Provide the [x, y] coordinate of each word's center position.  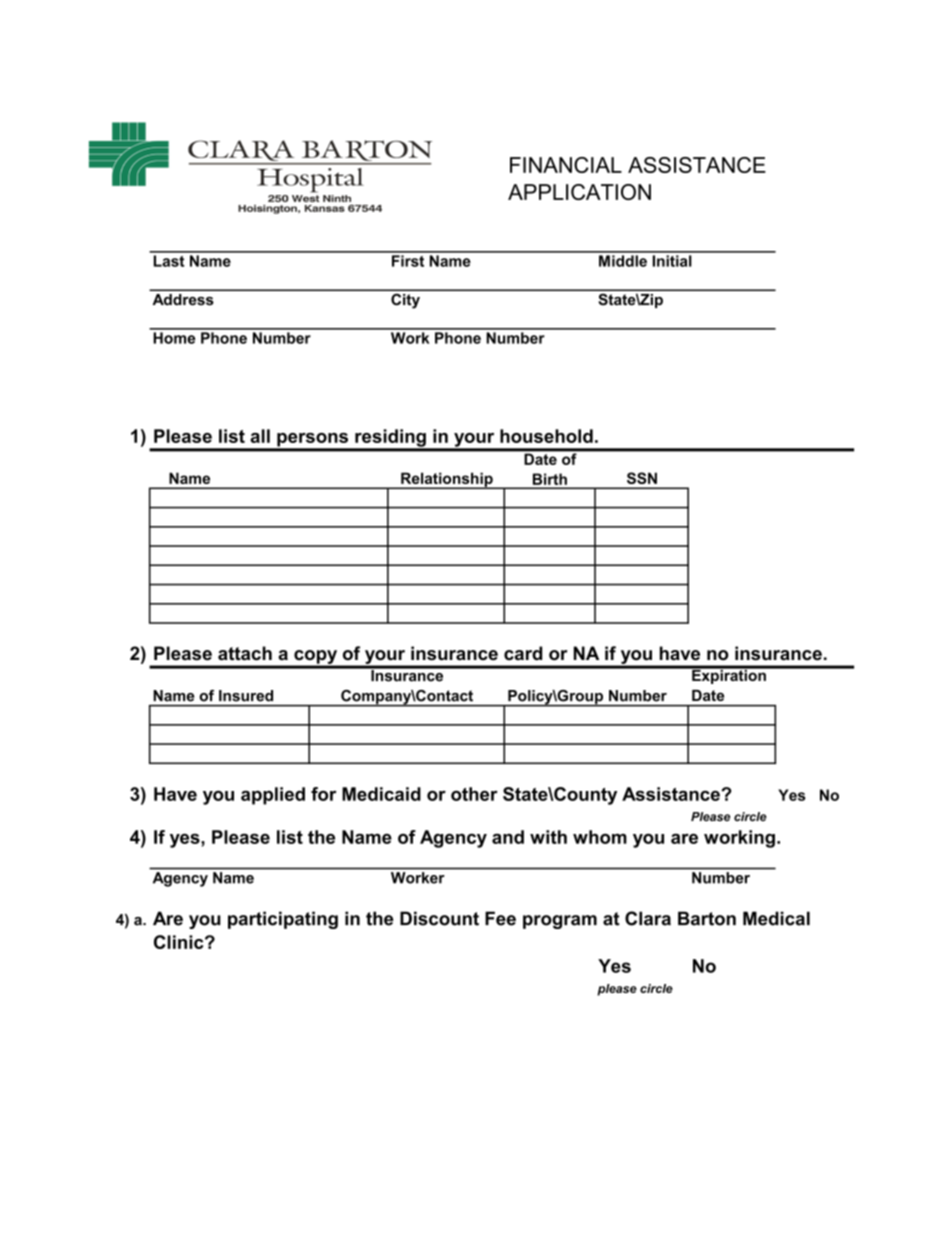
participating [283, 920]
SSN [642, 478]
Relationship [447, 480]
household [546, 436]
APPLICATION [579, 192]
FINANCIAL [566, 165]
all [260, 436]
